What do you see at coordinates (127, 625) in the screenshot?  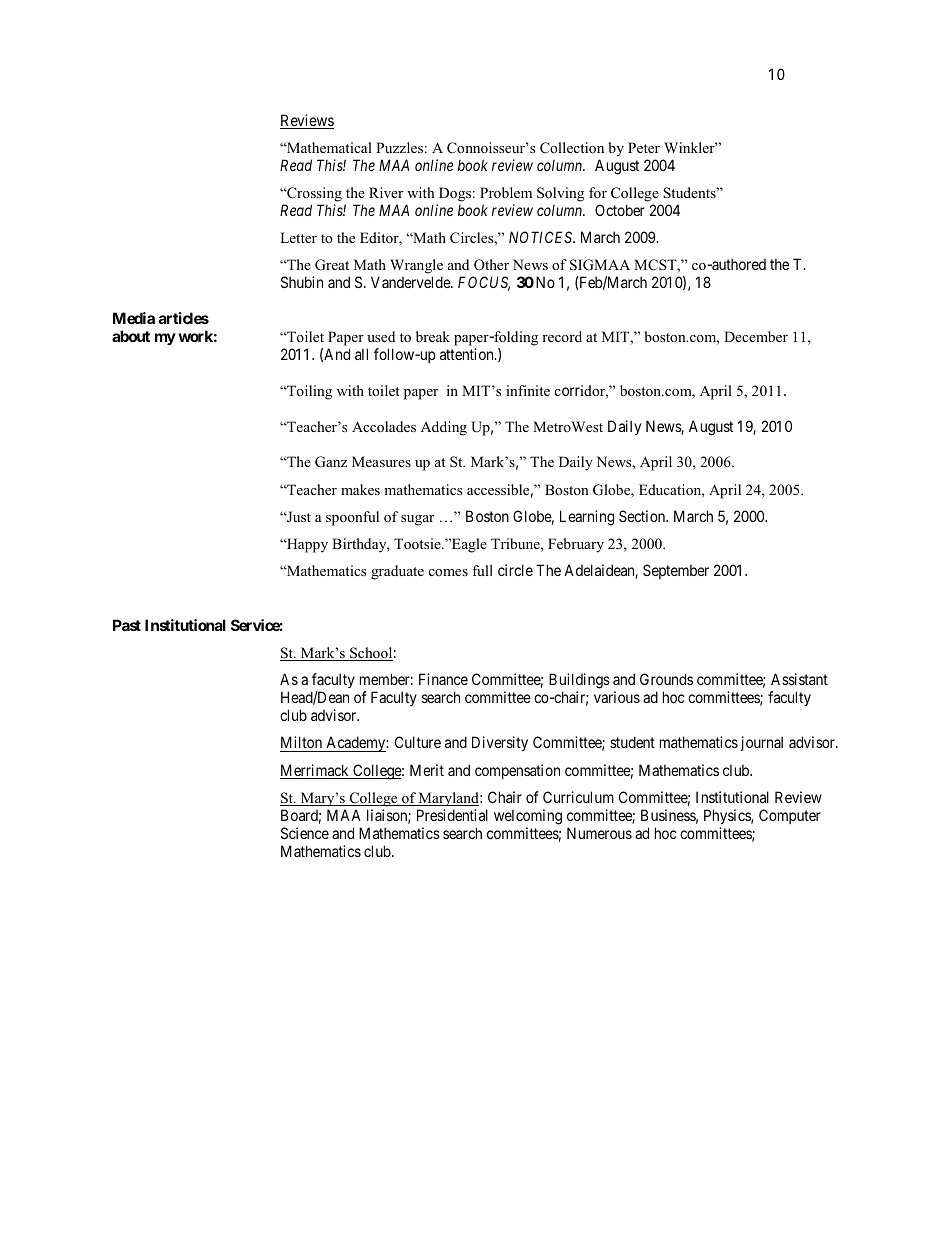 I see `Past` at bounding box center [127, 625].
